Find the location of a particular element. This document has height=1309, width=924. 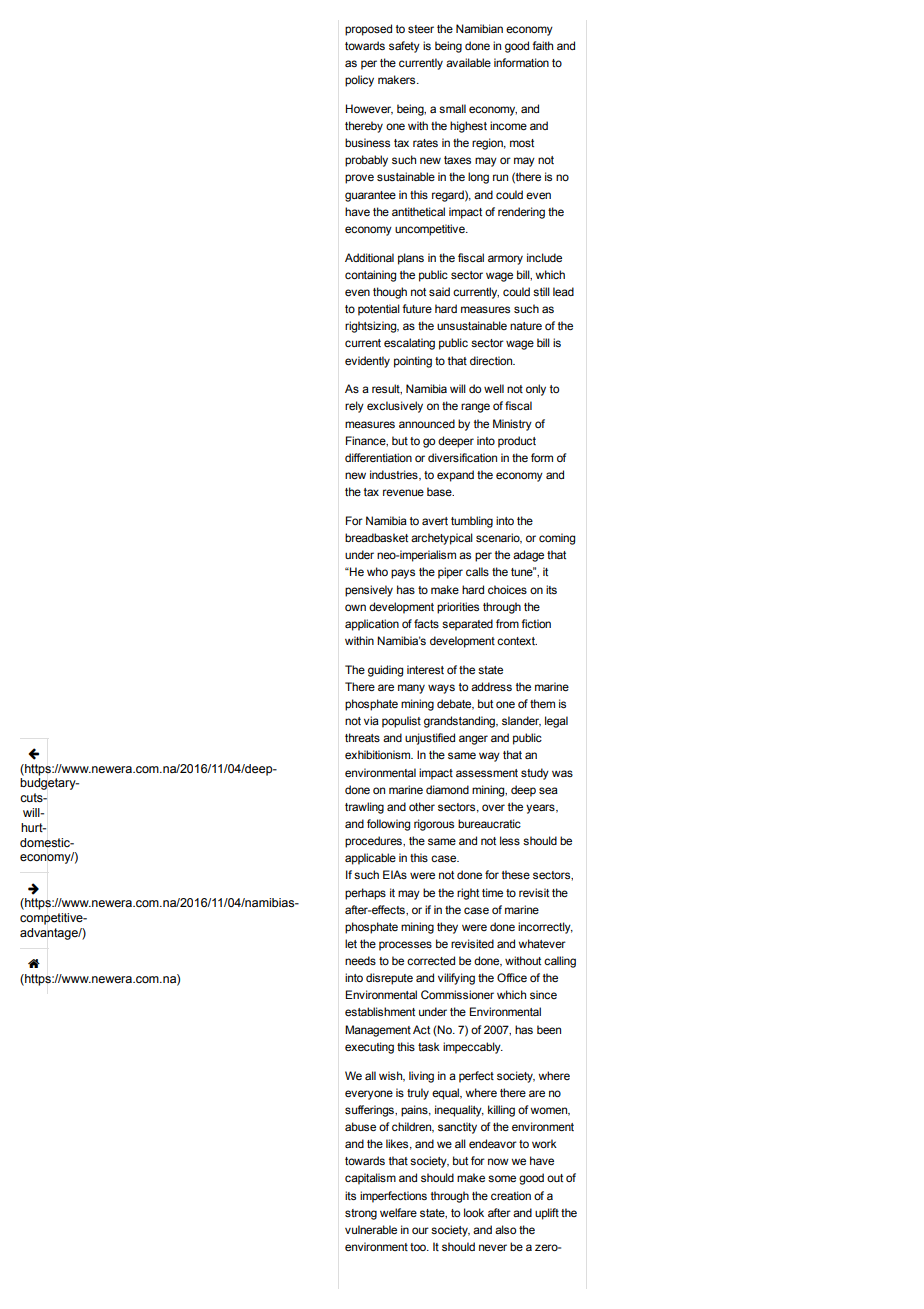

priorities is located at coordinates (458, 608).
